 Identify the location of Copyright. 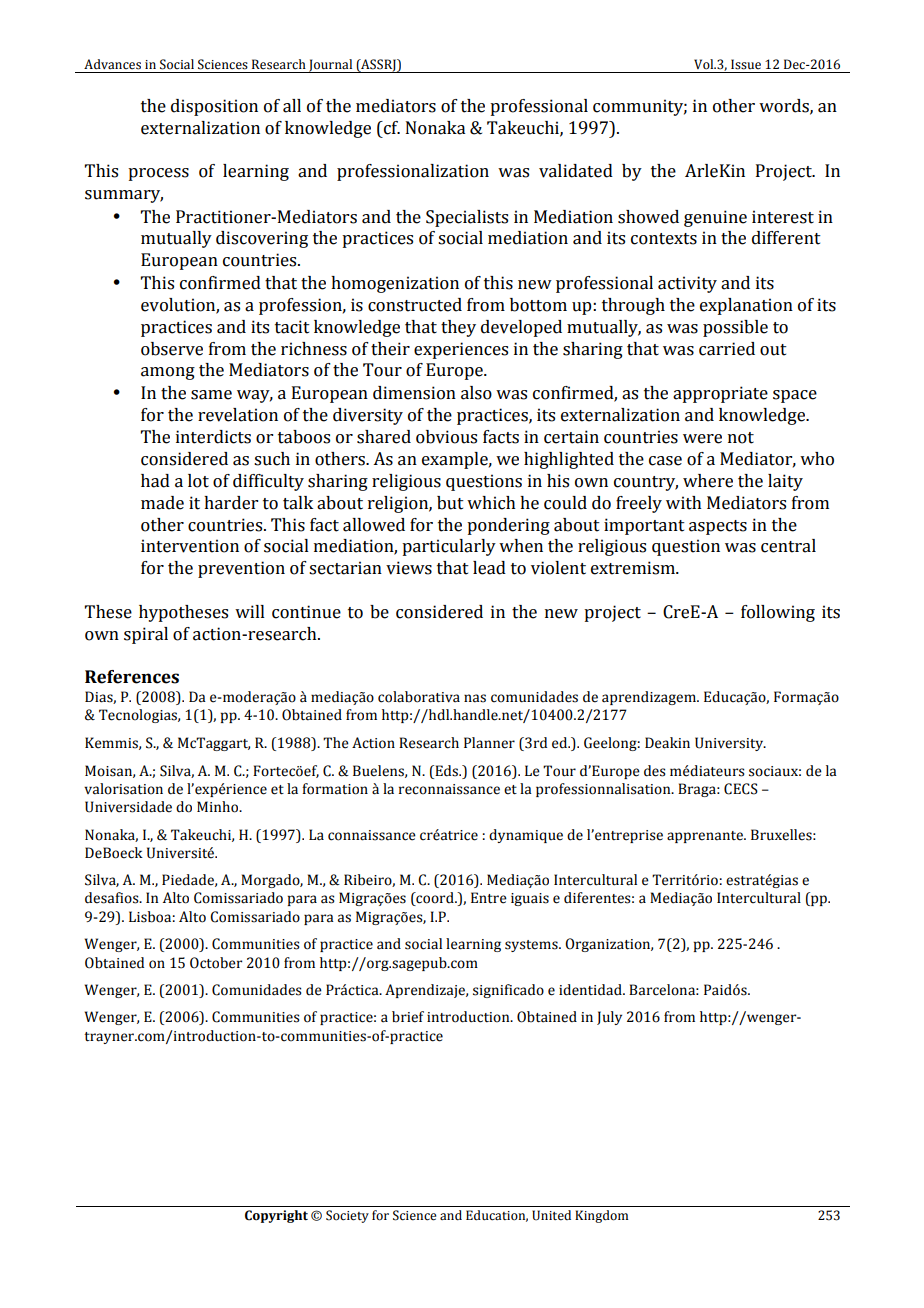
(276, 1216).
